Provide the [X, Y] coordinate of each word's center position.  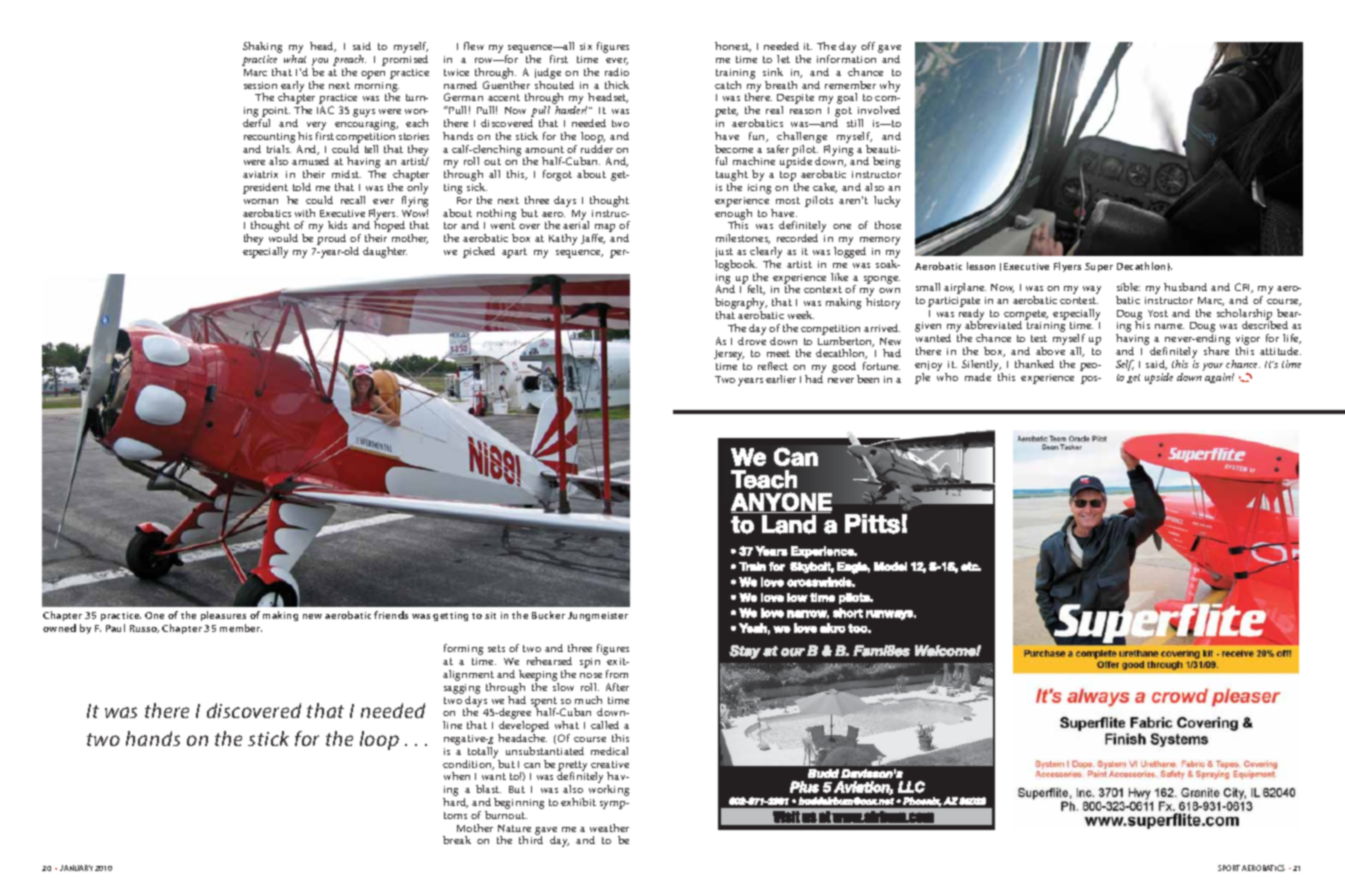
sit [490, 615]
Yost [1158, 313]
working [609, 790]
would [283, 238]
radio [617, 72]
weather [609, 828]
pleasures [223, 616]
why [890, 86]
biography [741, 305]
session [260, 85]
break [457, 840]
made [978, 377]
